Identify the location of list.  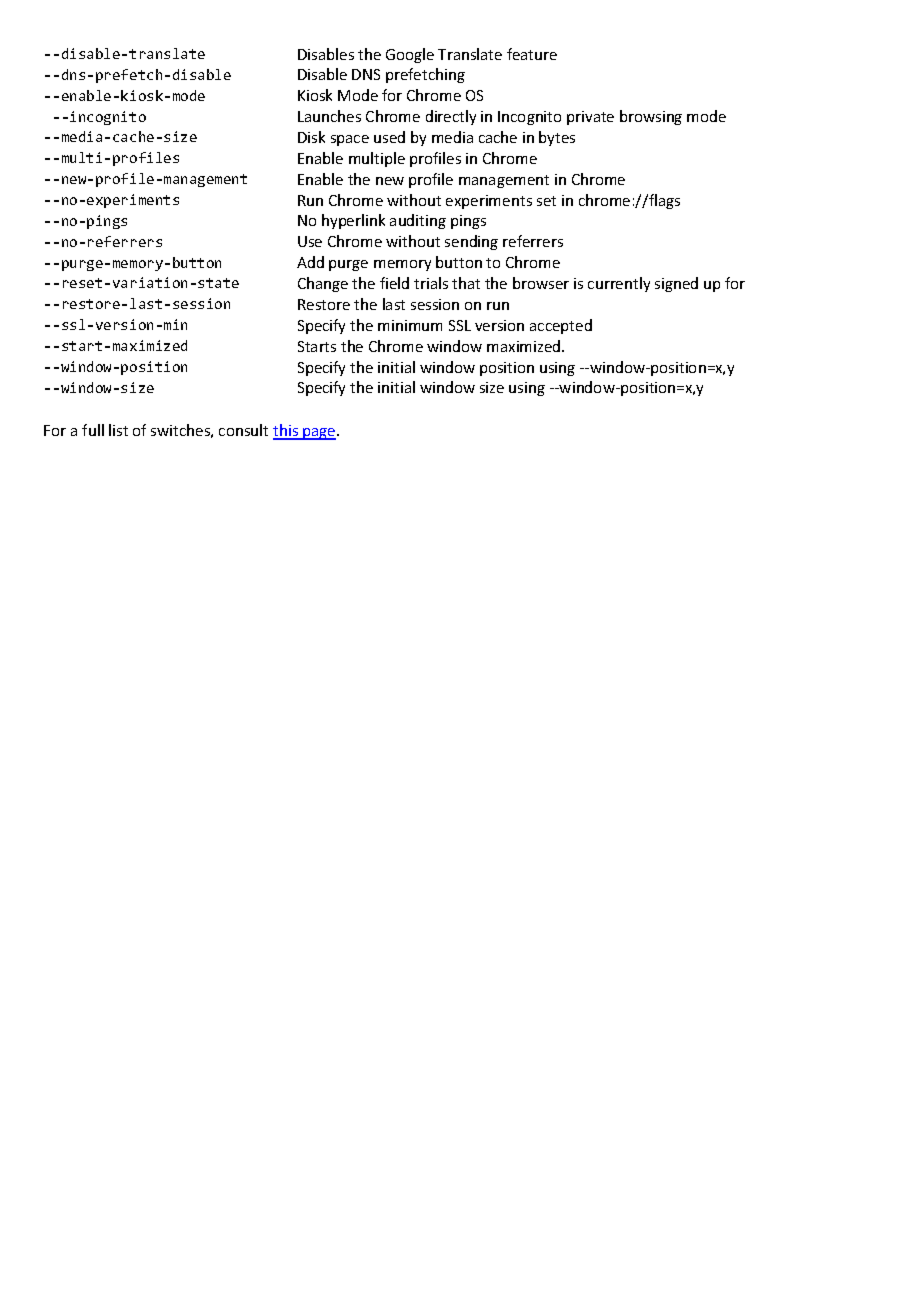
(118, 430).
